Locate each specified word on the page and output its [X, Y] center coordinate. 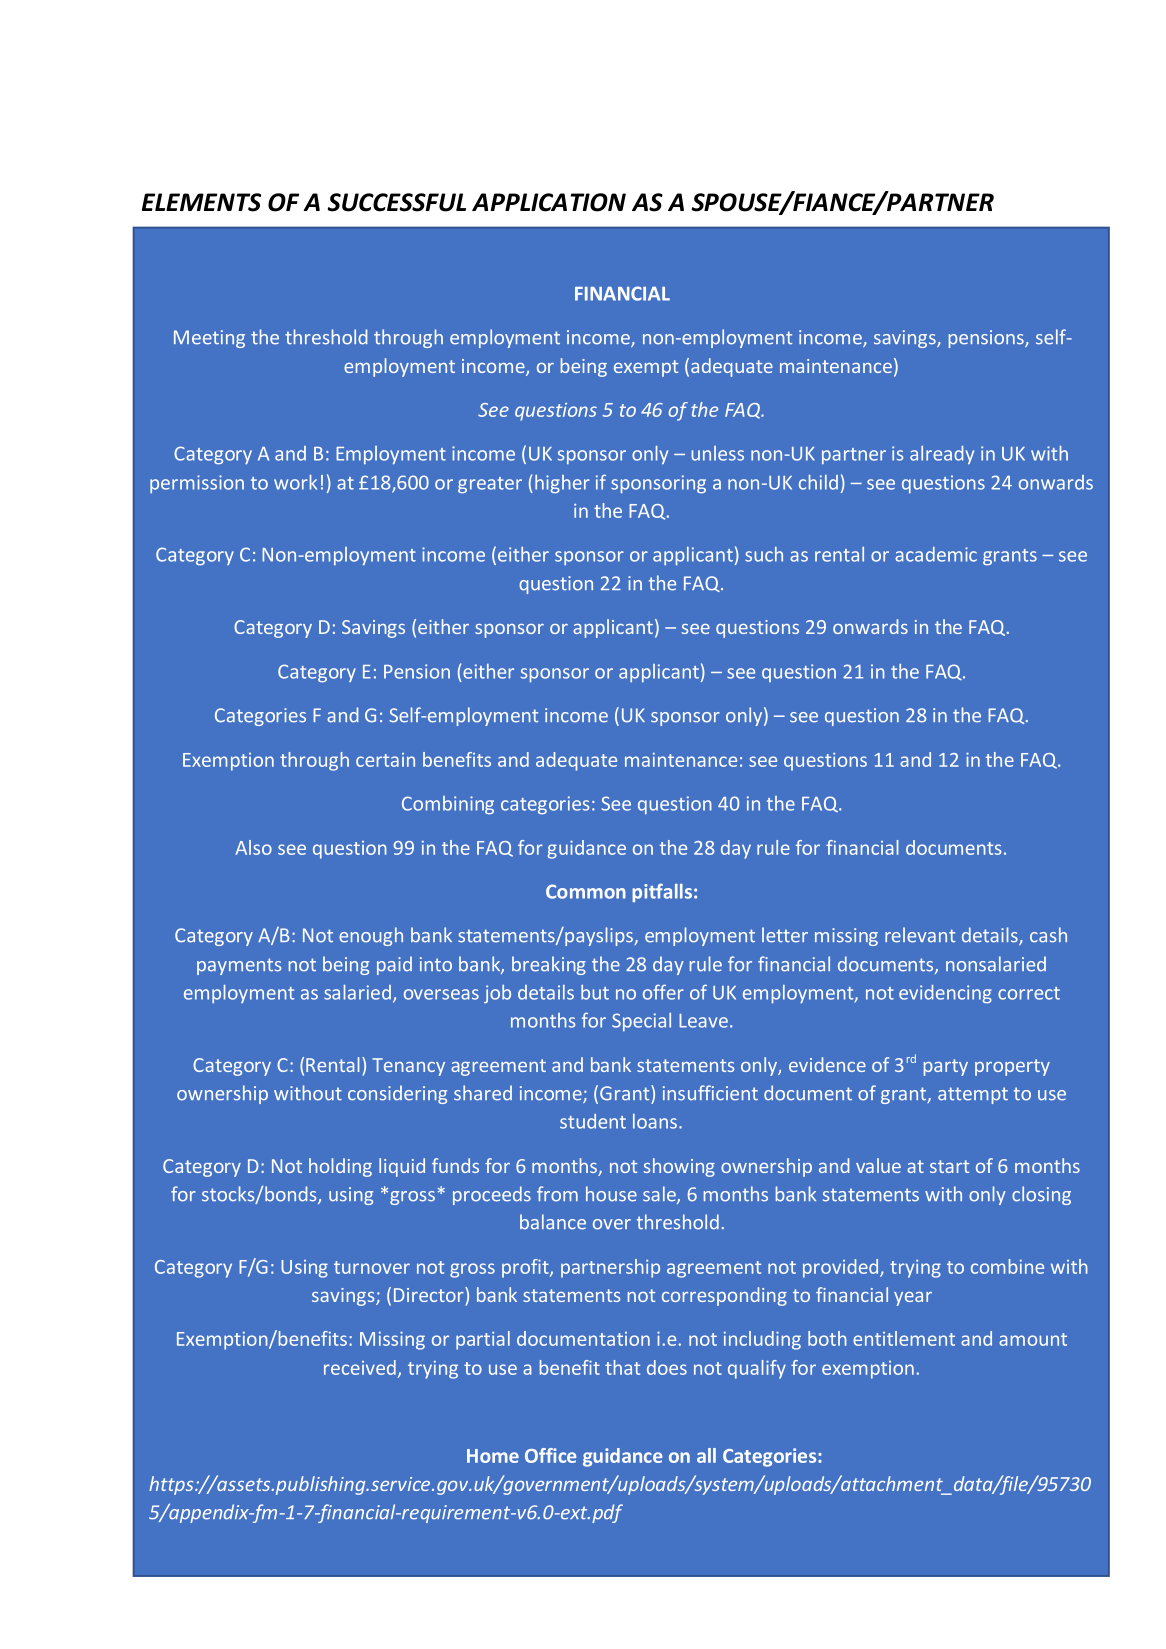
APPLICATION [549, 202]
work [295, 482]
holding [340, 1167]
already [942, 455]
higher [562, 484]
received [360, 1367]
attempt [973, 1095]
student [593, 1121]
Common [586, 891]
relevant [920, 935]
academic [936, 554]
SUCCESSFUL [396, 202]
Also [253, 847]
